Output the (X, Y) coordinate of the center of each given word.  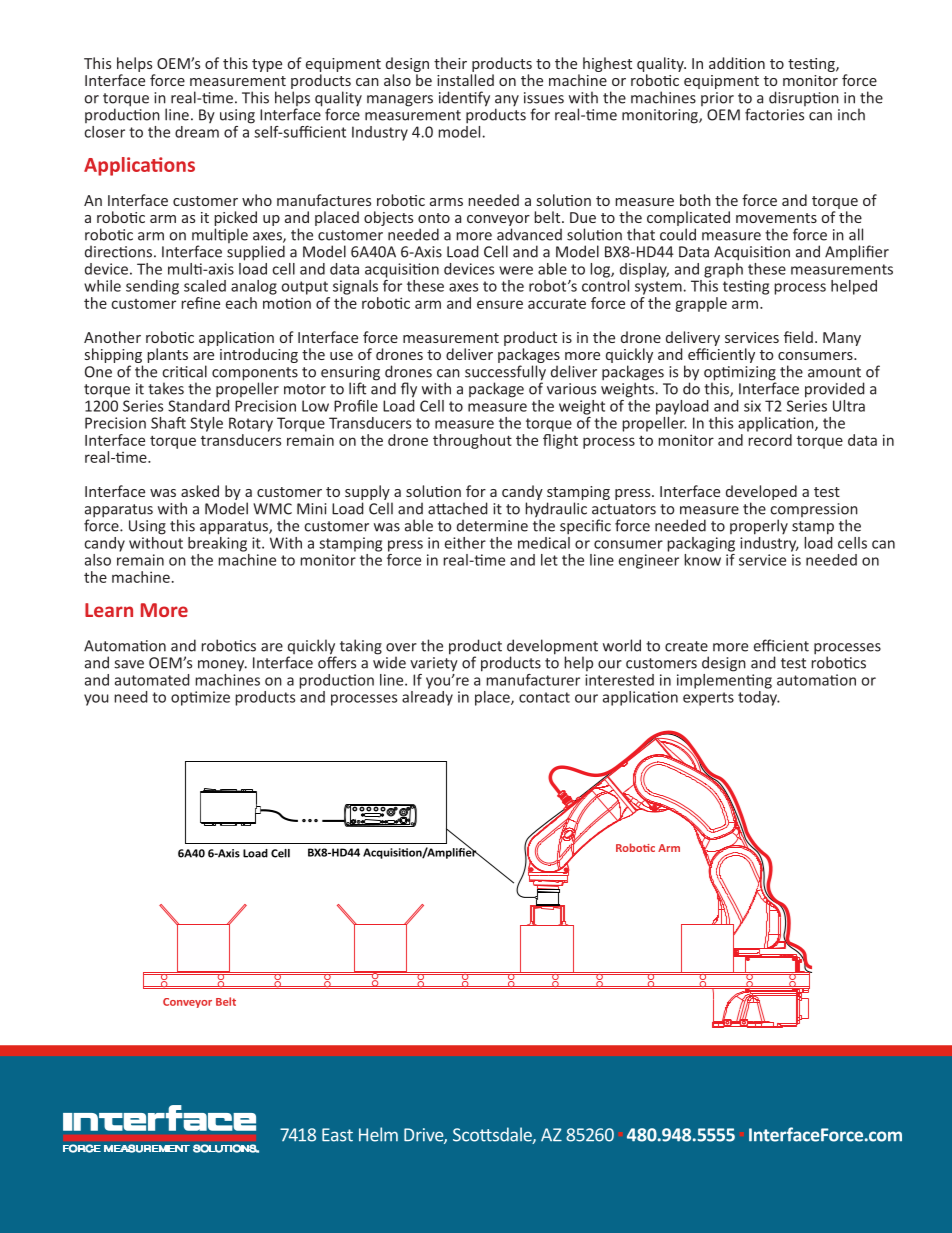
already (427, 697)
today (758, 697)
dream (197, 132)
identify (464, 99)
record (769, 438)
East (337, 1135)
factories (774, 114)
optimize (200, 698)
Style (206, 424)
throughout (472, 441)
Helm (378, 1134)
